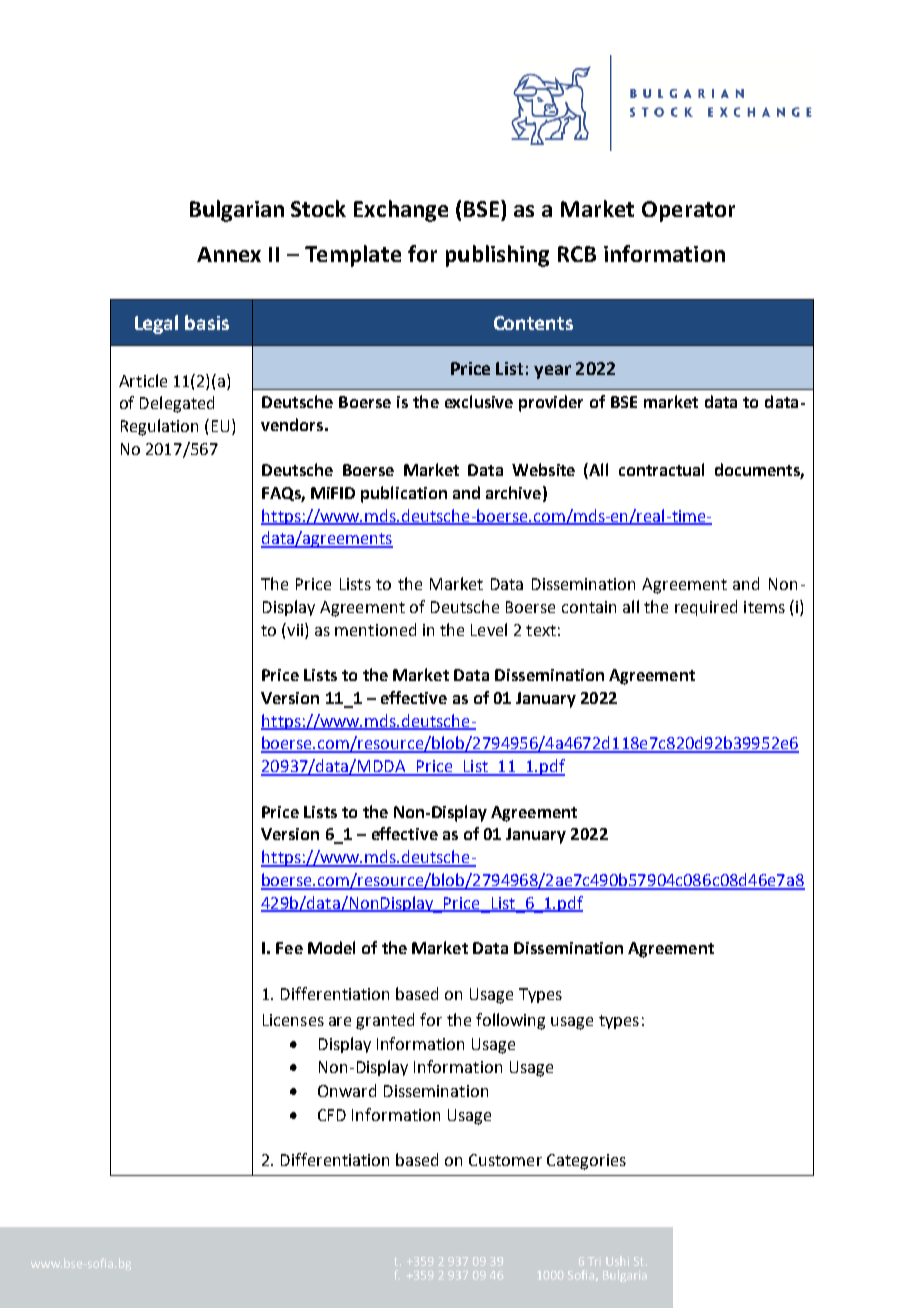  What do you see at coordinates (331, 947) in the screenshot?
I see `Model` at bounding box center [331, 947].
